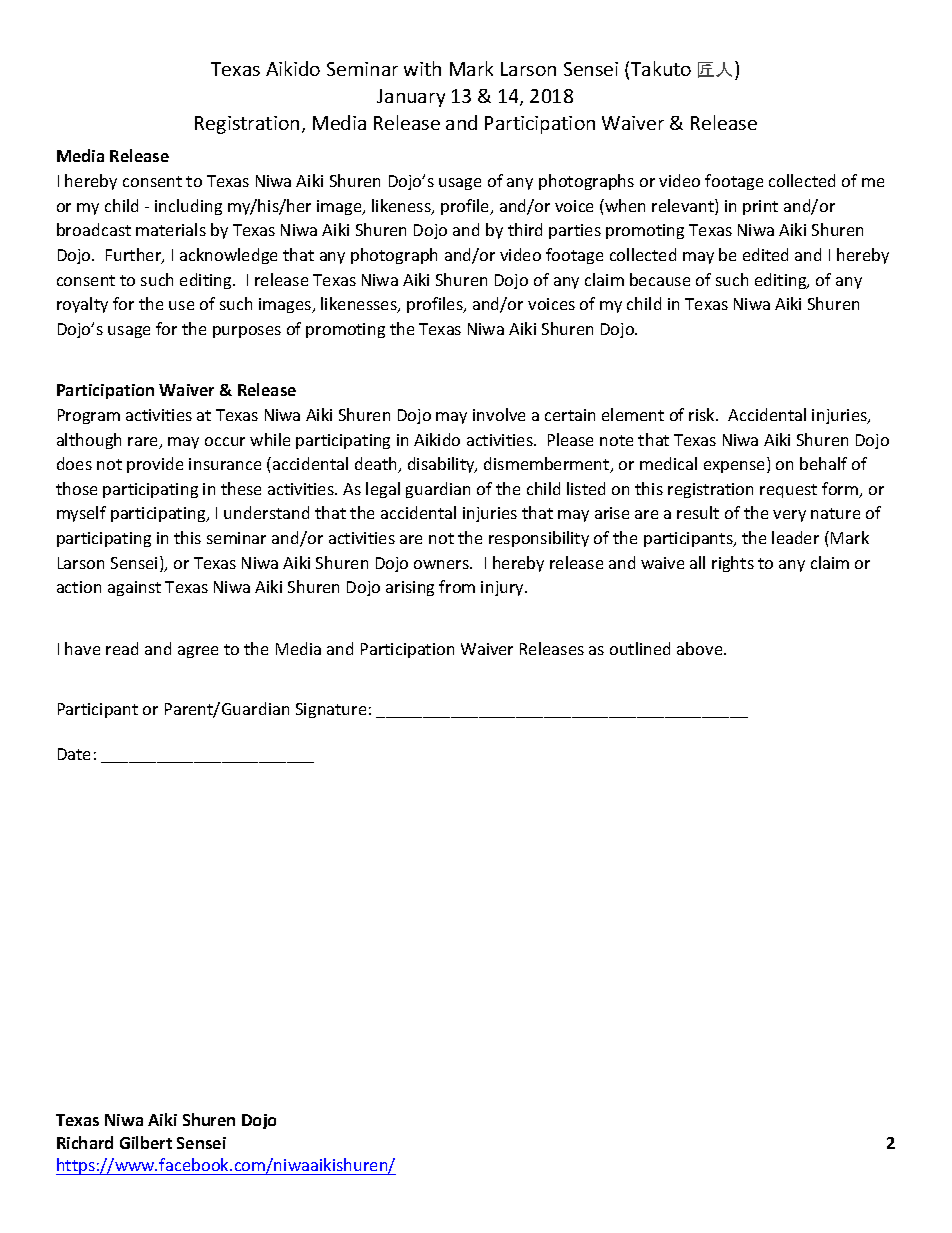  I want to click on Date, so click(74, 754).
